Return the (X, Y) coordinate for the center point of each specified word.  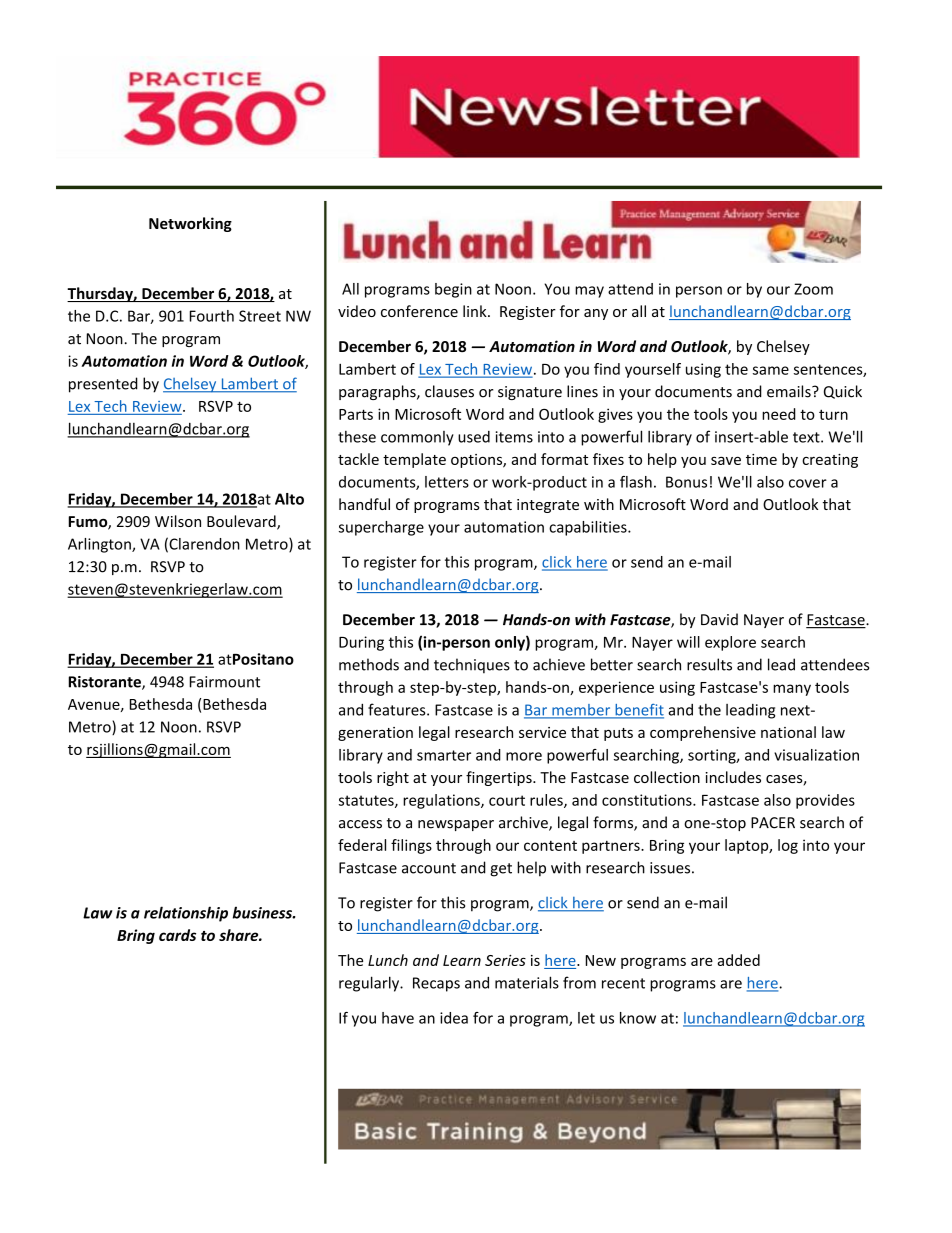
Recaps (436, 984)
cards (177, 935)
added (738, 960)
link (476, 311)
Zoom (813, 289)
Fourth (212, 316)
